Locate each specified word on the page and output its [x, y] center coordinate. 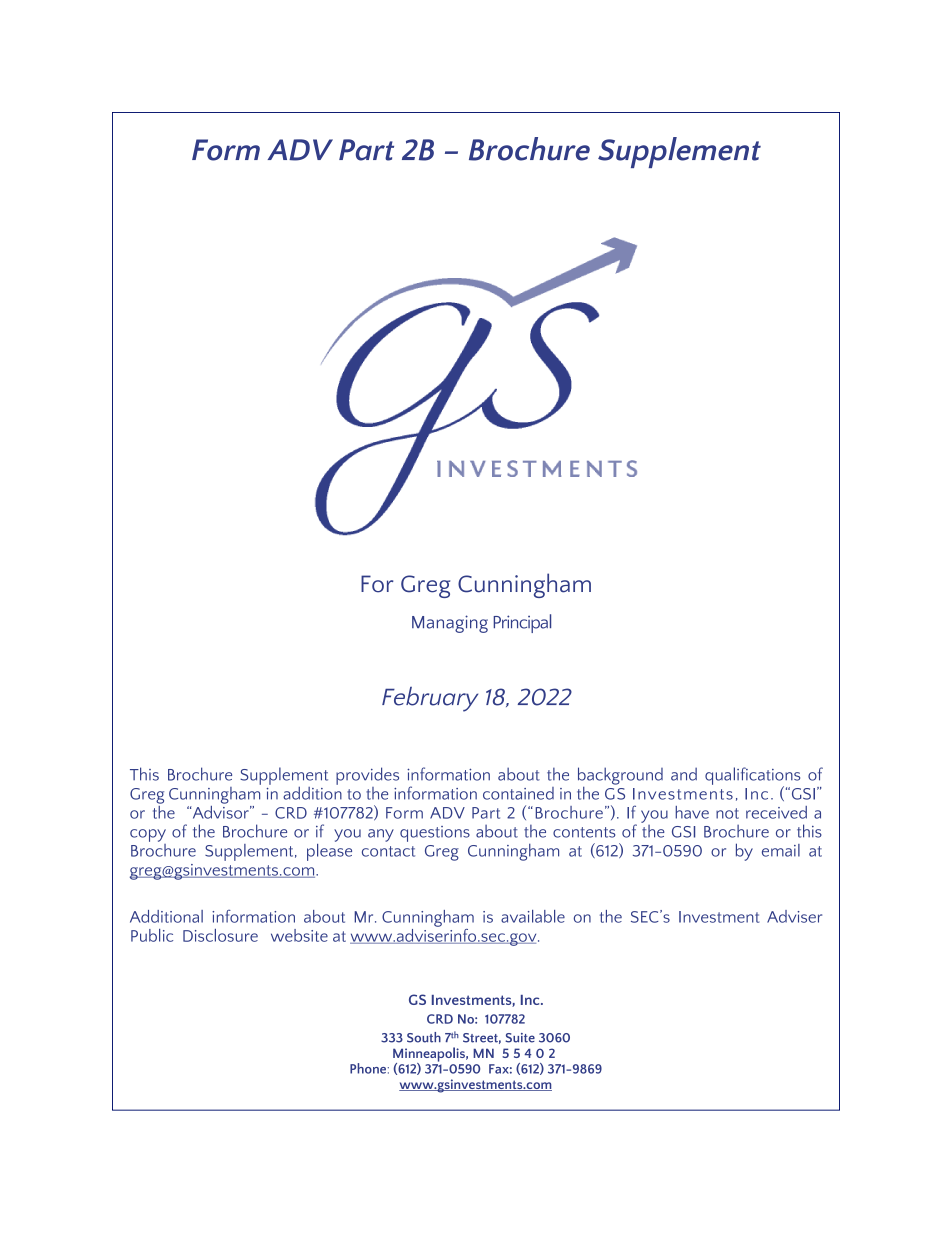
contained [518, 793]
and [684, 774]
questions [435, 834]
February [430, 699]
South [424, 1037]
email [781, 850]
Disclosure [220, 935]
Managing [450, 624]
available [533, 916]
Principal [522, 623]
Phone [368, 1068]
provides [367, 776]
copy [148, 835]
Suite [520, 1038]
